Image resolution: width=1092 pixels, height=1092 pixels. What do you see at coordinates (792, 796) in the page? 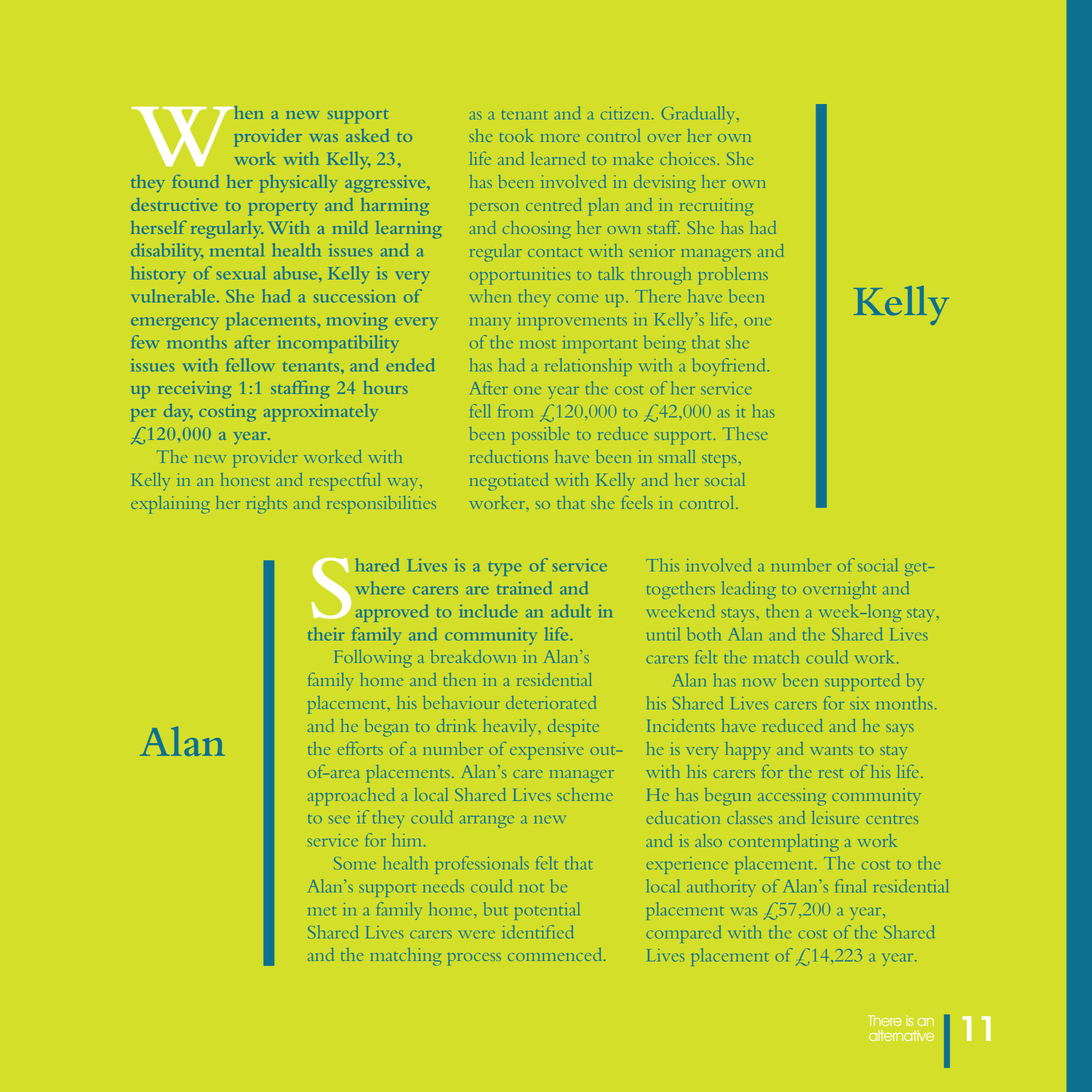
I see `accessing` at bounding box center [792, 796].
